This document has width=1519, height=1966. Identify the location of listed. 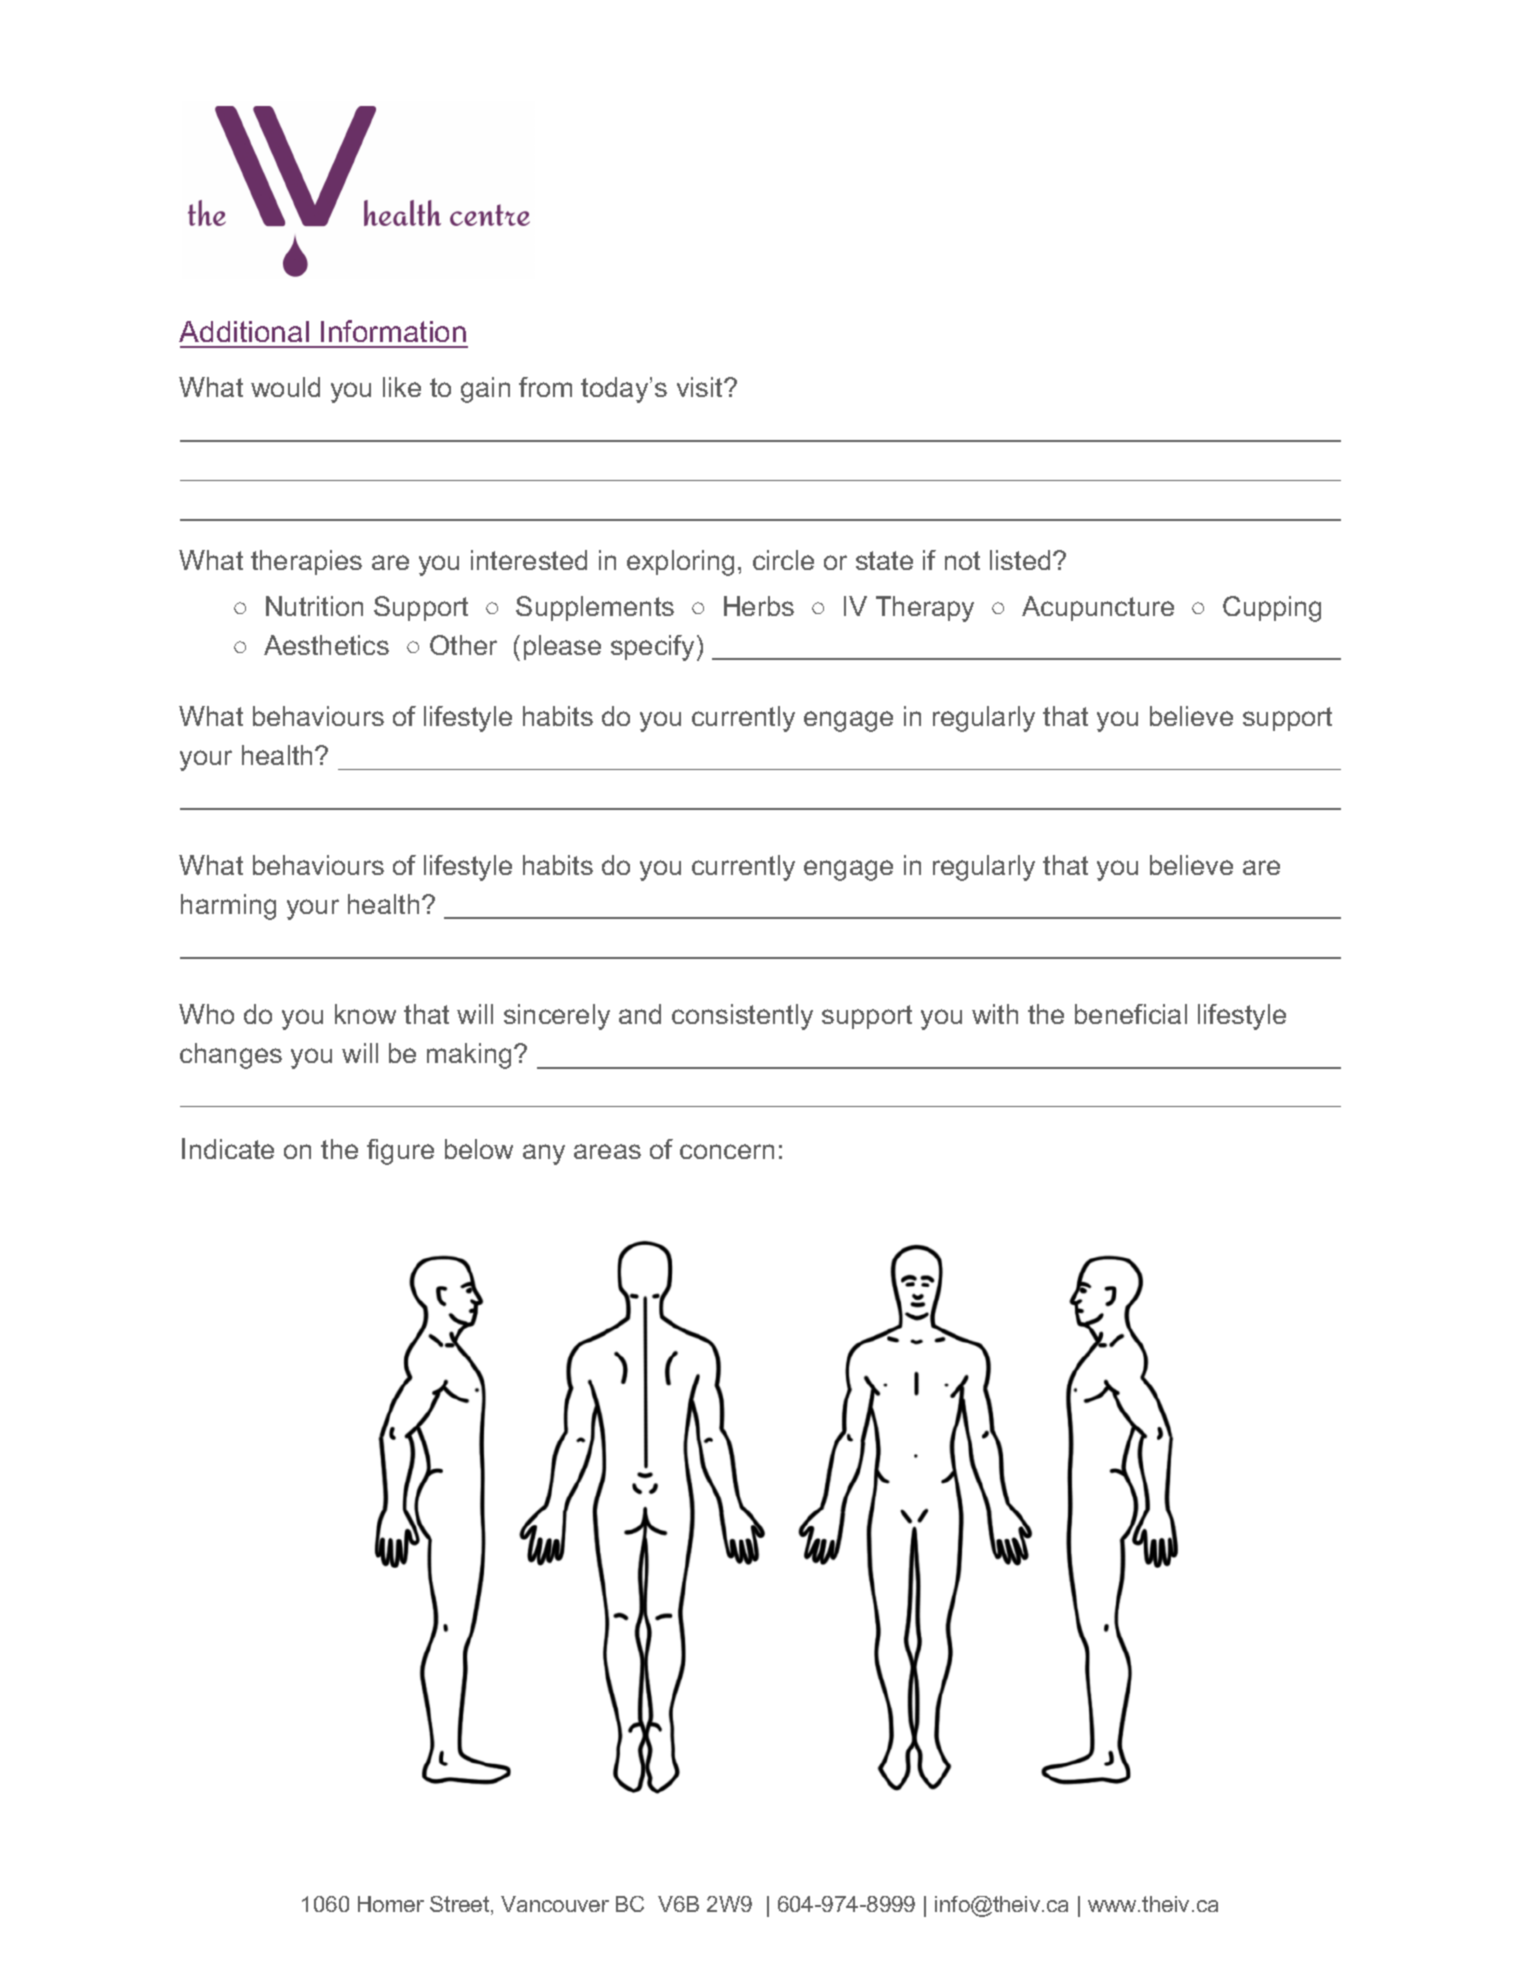
(1020, 560).
